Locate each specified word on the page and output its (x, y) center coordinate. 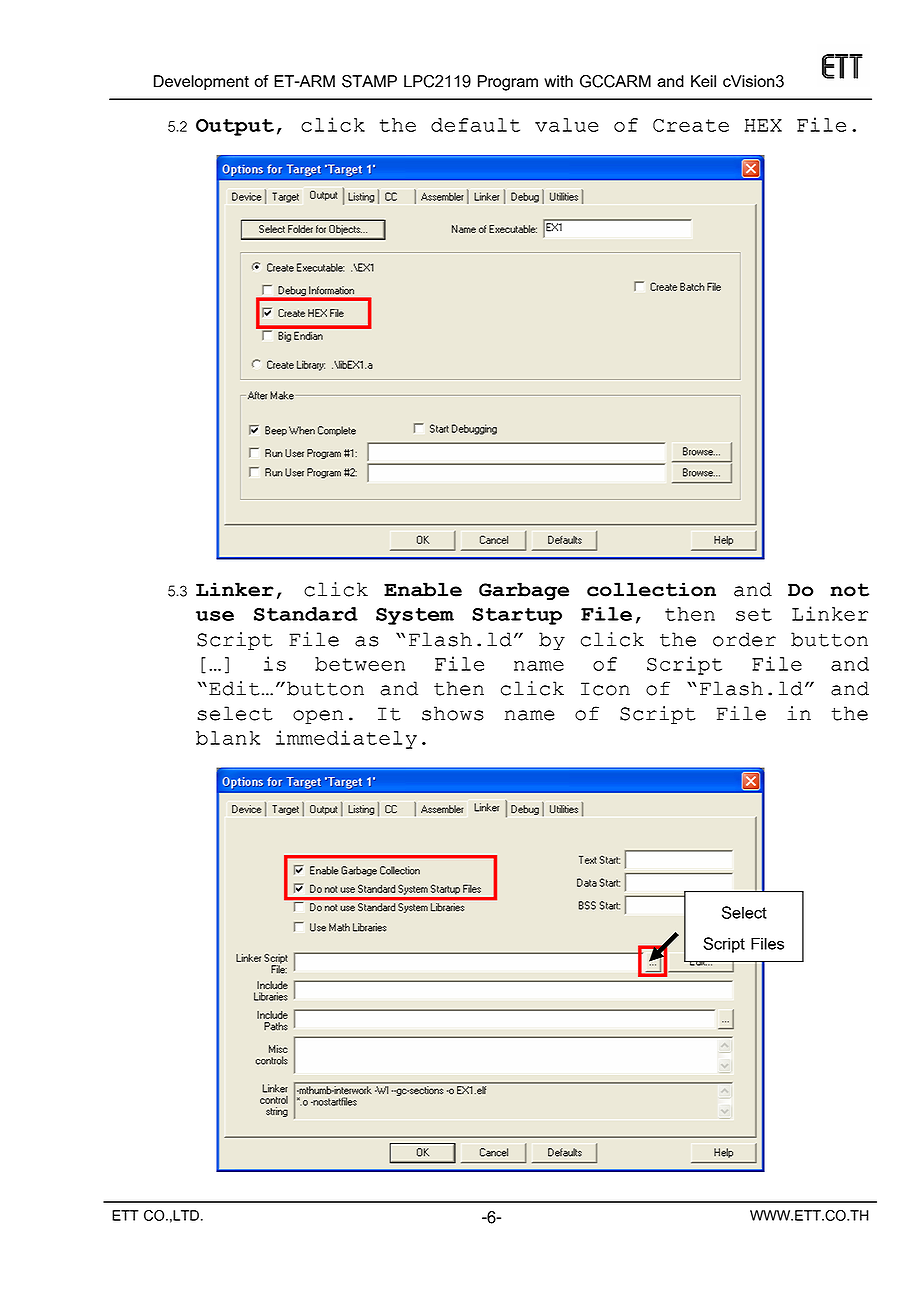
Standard (306, 614)
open (318, 717)
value (567, 125)
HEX (763, 125)
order (744, 639)
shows (453, 713)
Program (508, 83)
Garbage (524, 591)
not (849, 590)
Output (235, 127)
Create (691, 125)
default (475, 125)
